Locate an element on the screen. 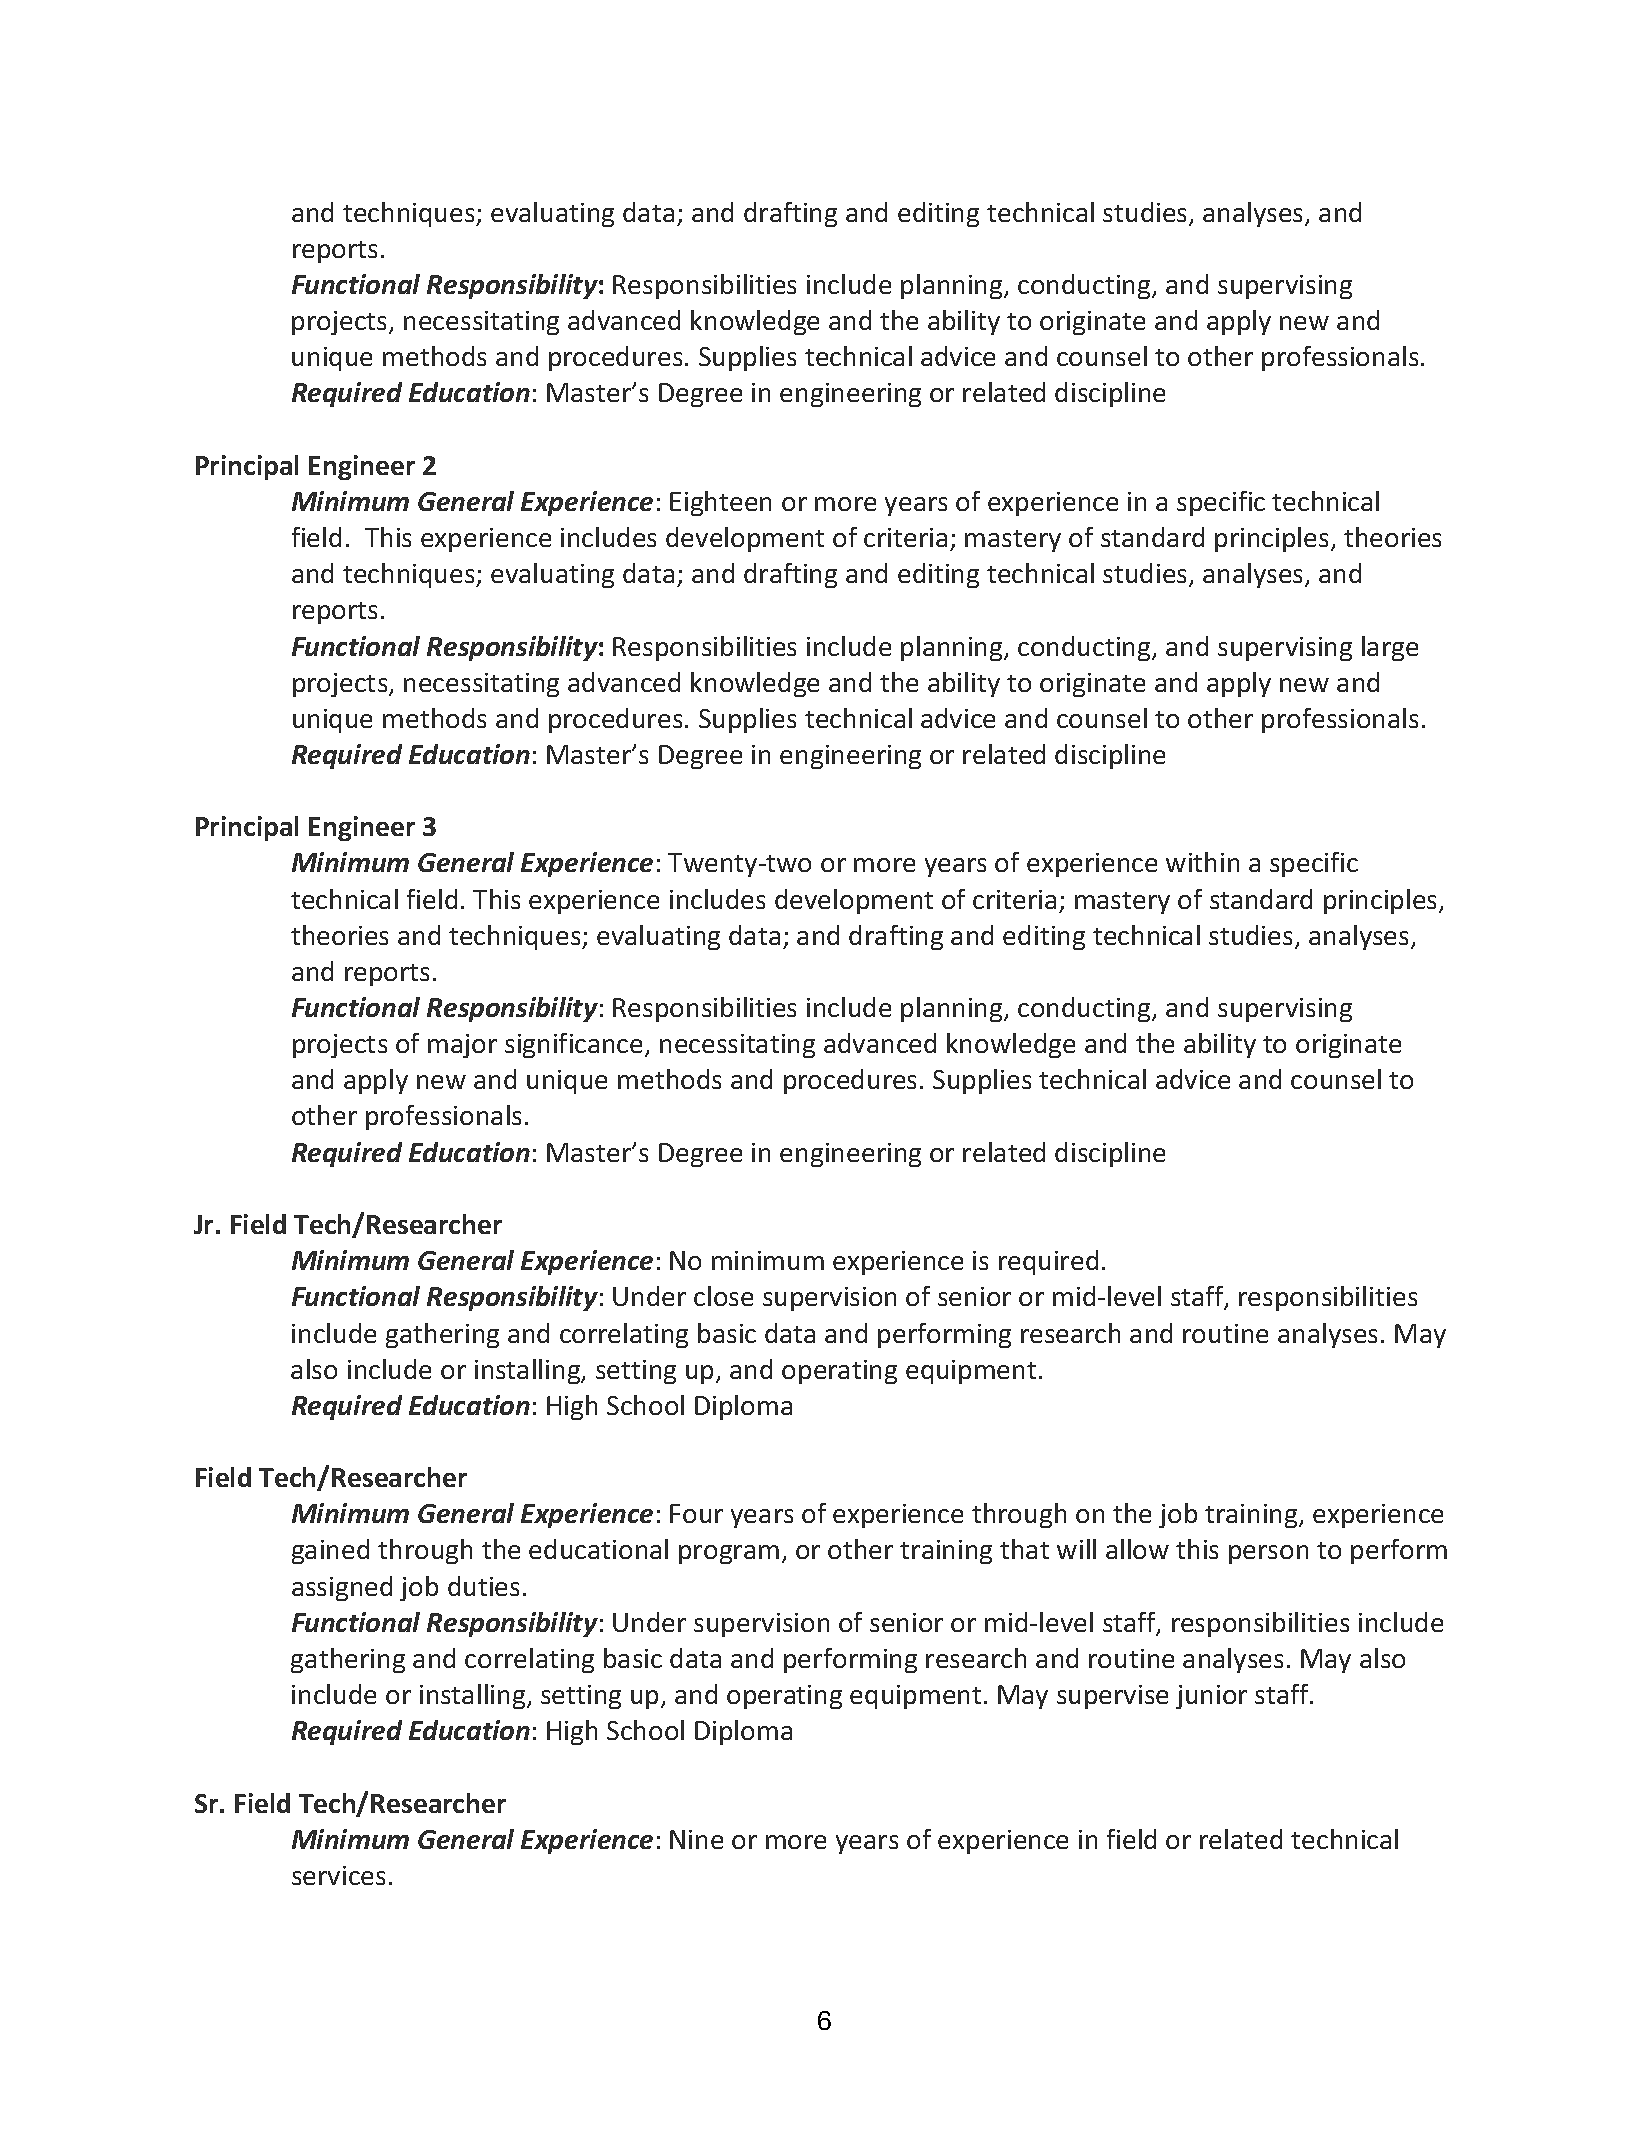 This screenshot has width=1649, height=2133. major is located at coordinates (462, 1046).
